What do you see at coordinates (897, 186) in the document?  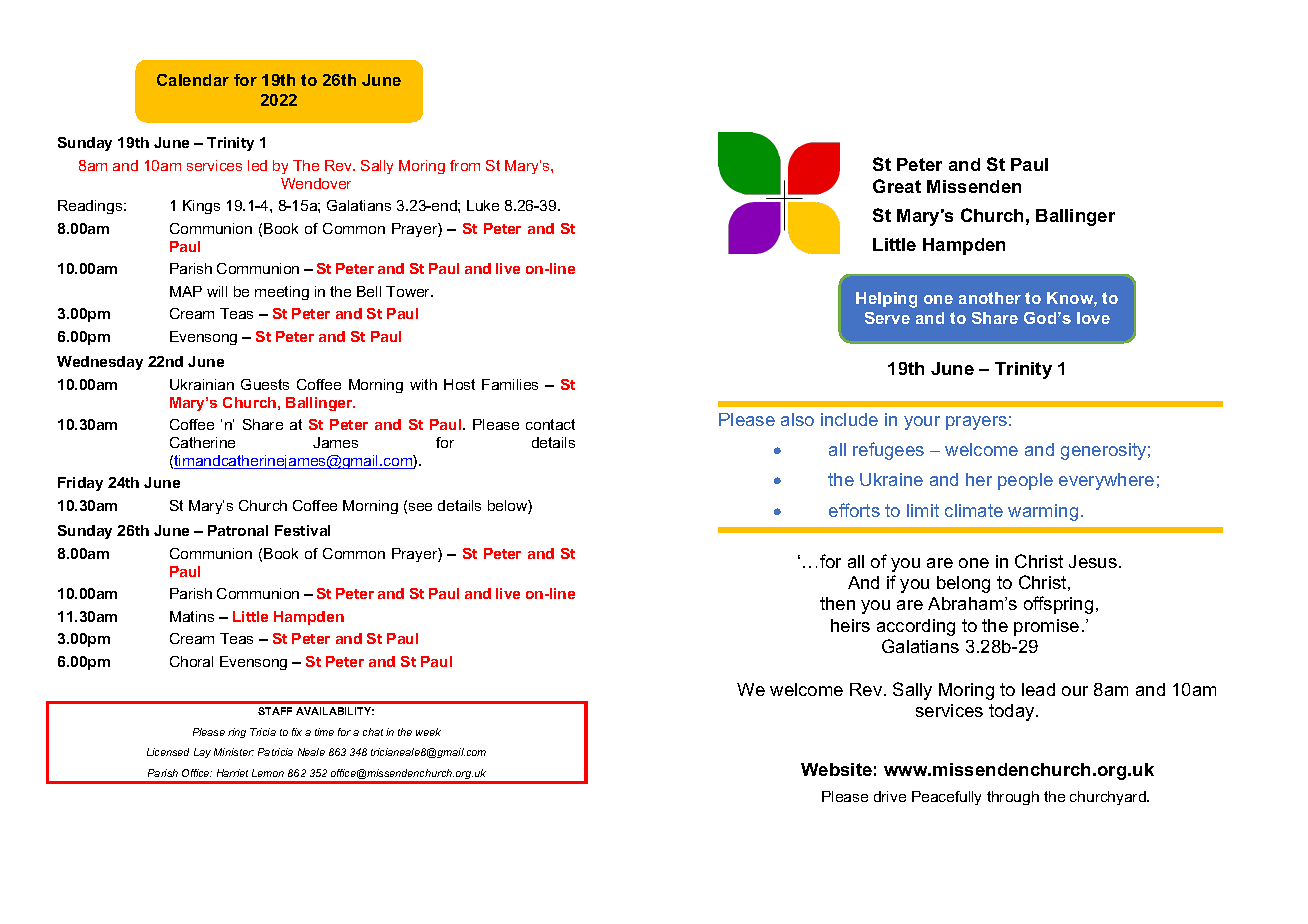 I see `Great` at bounding box center [897, 186].
